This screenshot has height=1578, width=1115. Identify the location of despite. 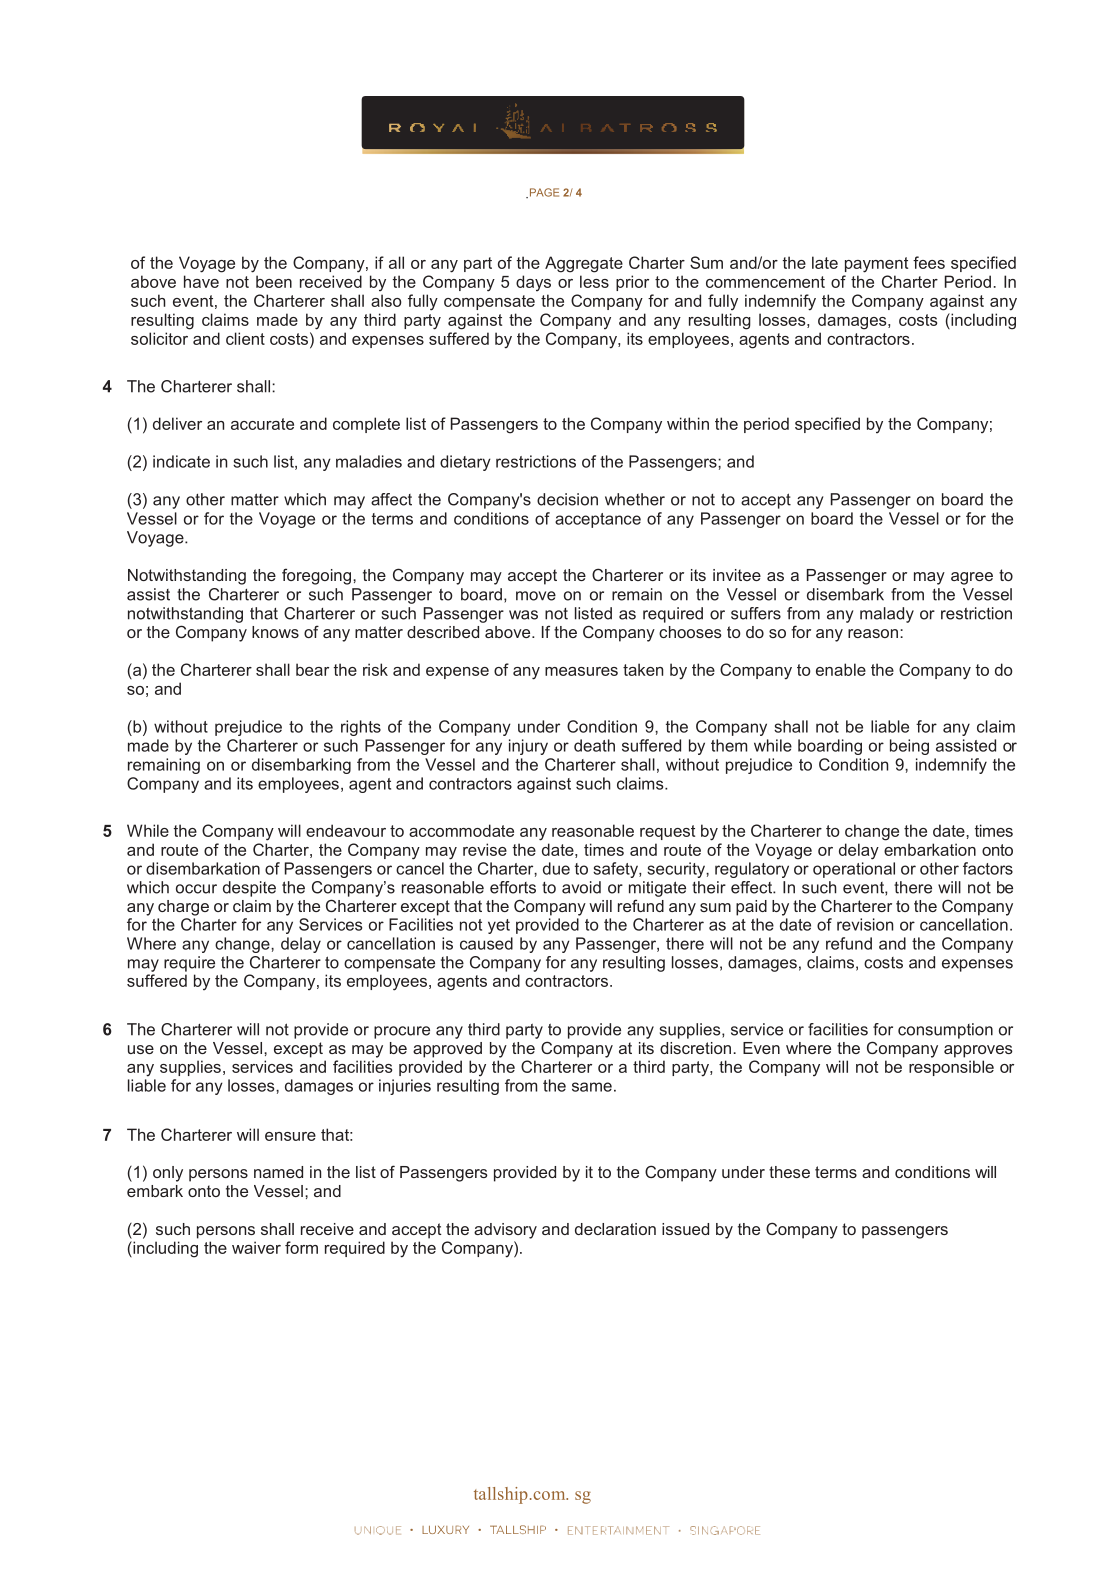
(249, 889).
